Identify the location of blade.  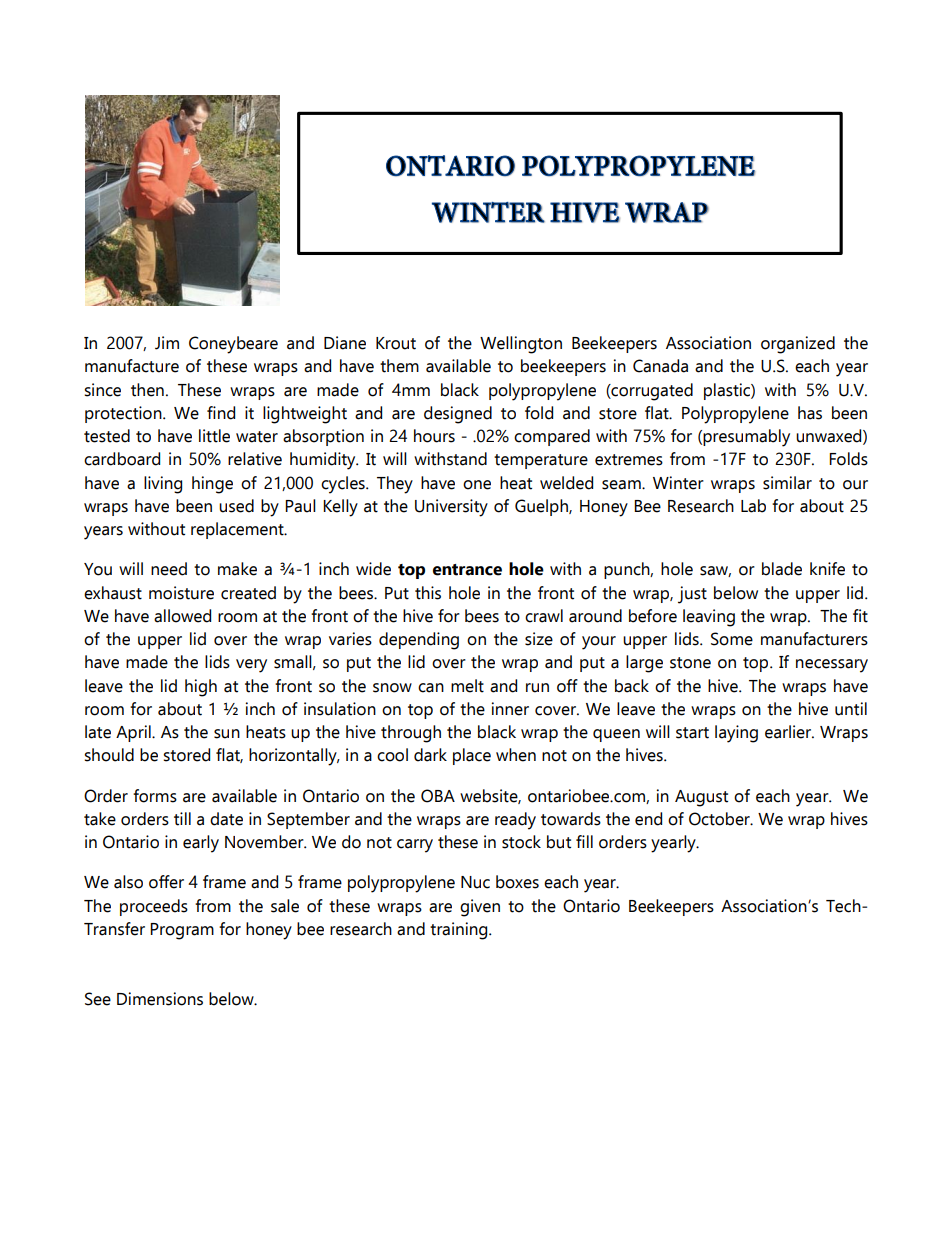
(782, 569).
